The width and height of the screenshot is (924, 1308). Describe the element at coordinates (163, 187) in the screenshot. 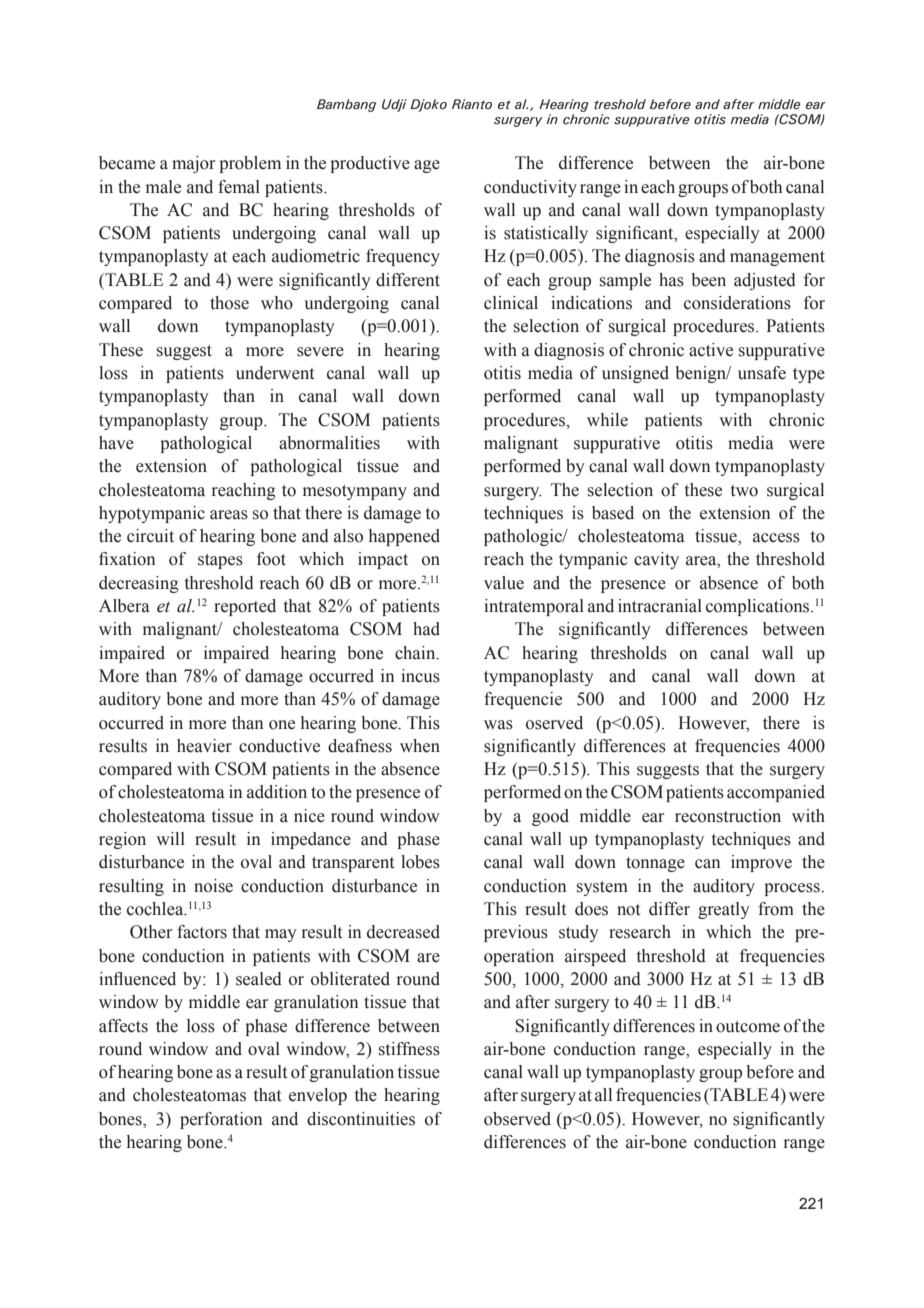

I see `male` at that location.
